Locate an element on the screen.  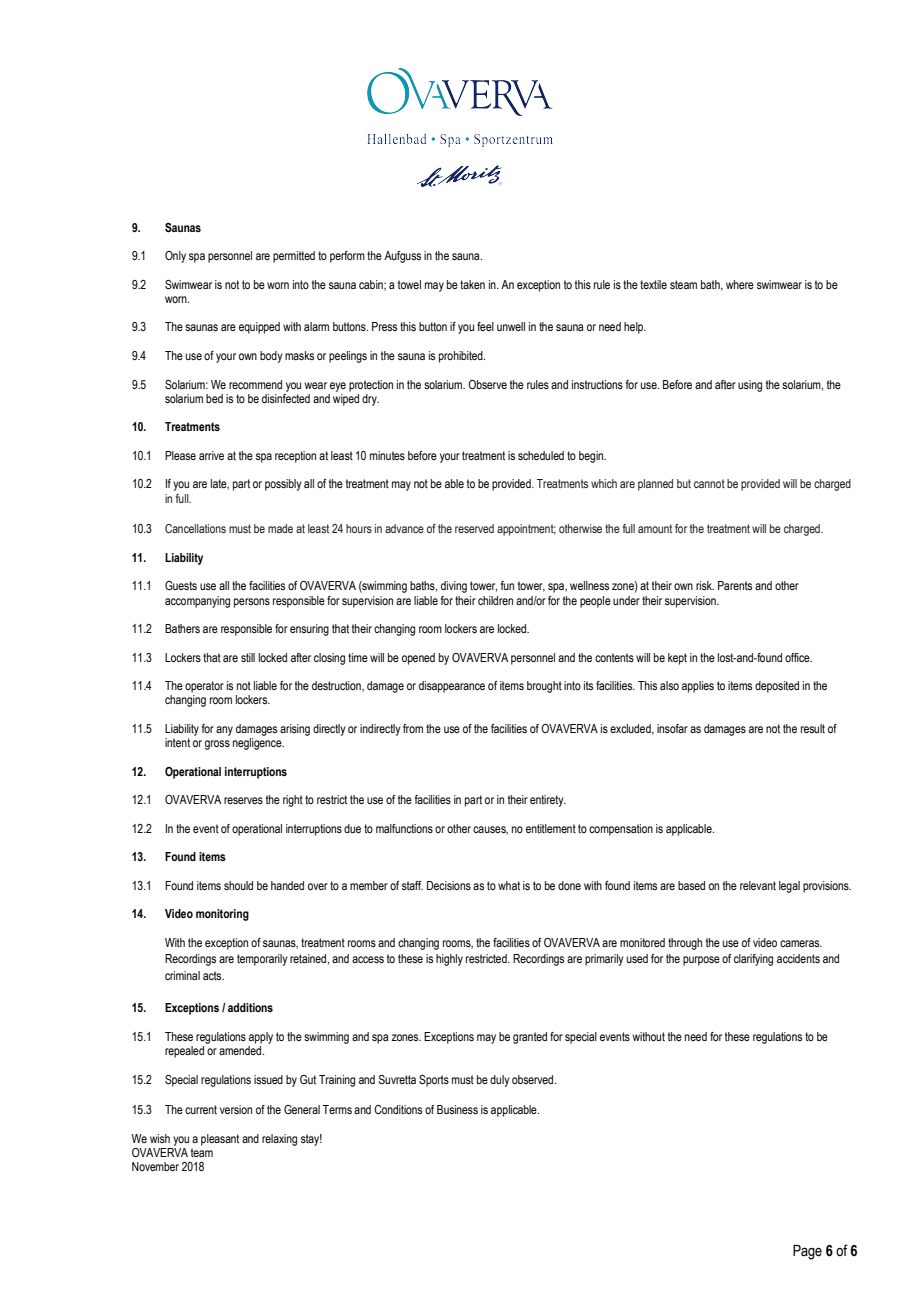
taken is located at coordinates (472, 284).
